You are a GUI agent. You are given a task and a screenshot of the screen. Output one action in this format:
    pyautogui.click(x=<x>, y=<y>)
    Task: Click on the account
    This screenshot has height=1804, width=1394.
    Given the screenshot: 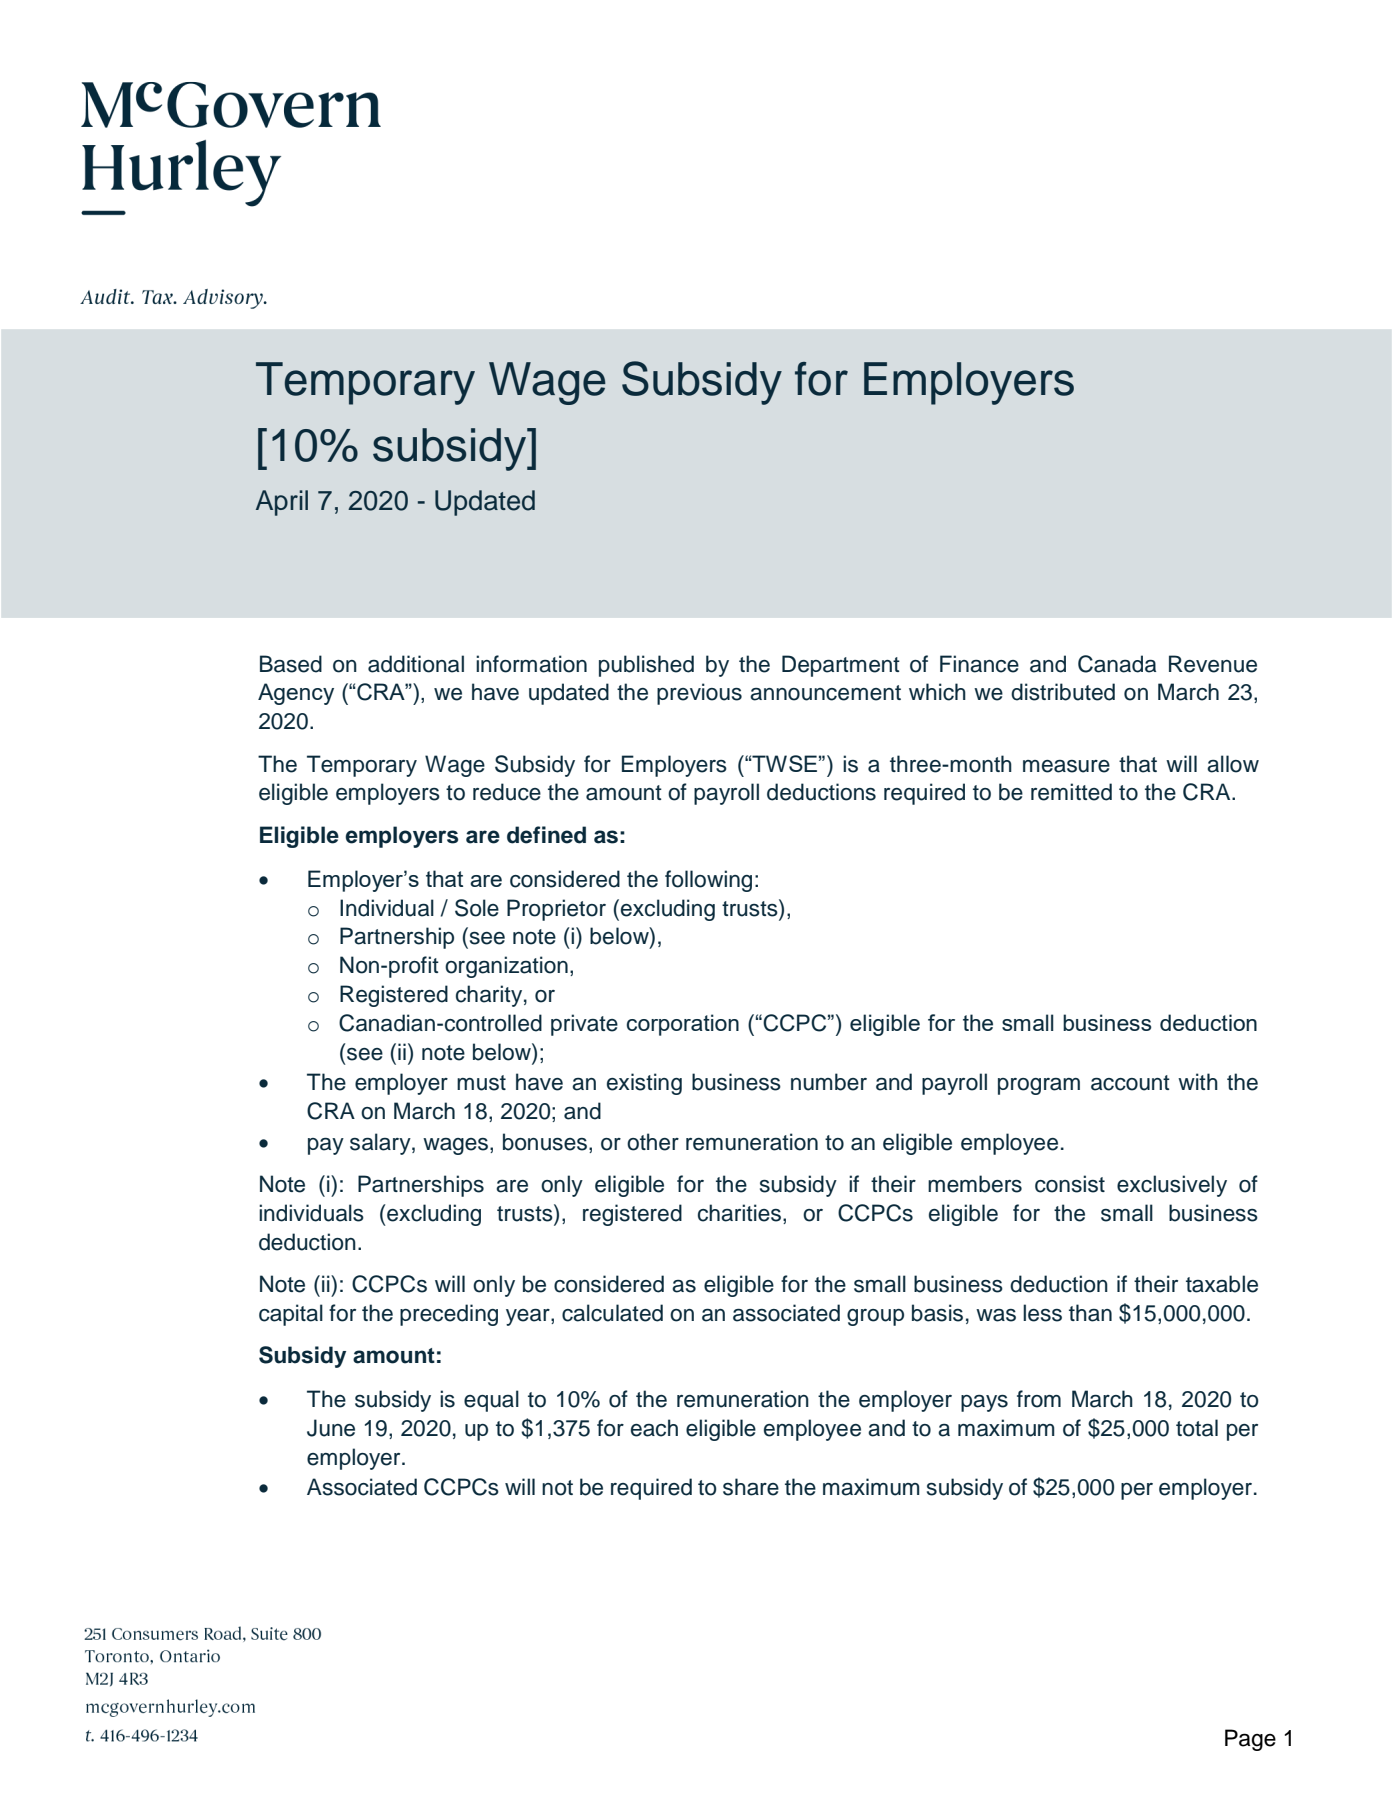 What is the action you would take?
    pyautogui.click(x=1130, y=1083)
